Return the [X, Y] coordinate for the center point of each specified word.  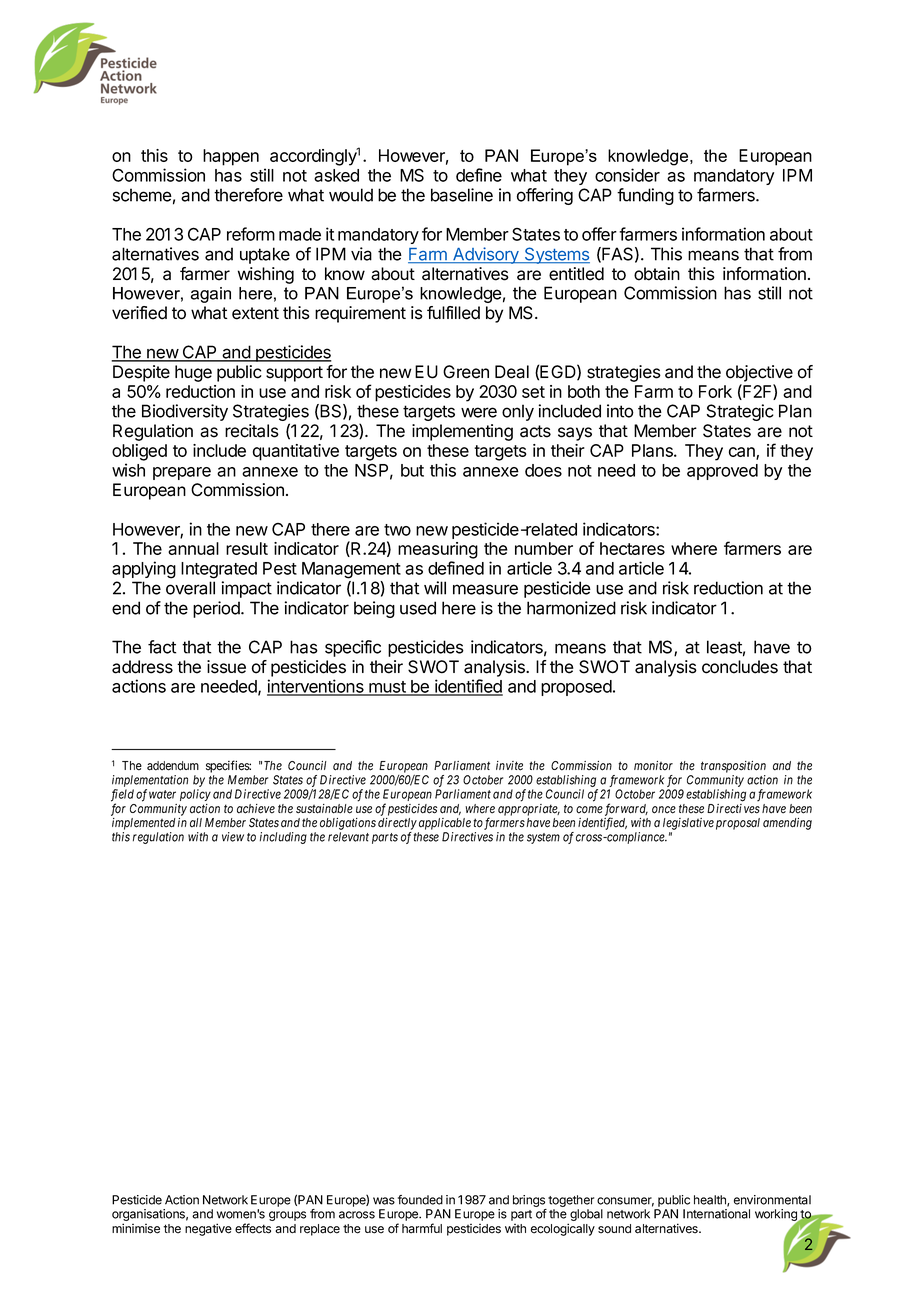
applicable [445, 824]
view [233, 837]
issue [226, 667]
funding [645, 196]
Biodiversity [185, 412]
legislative [688, 824]
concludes [740, 667]
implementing [462, 432]
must [387, 688]
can [743, 453]
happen [231, 157]
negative [208, 1229]
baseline [462, 195]
